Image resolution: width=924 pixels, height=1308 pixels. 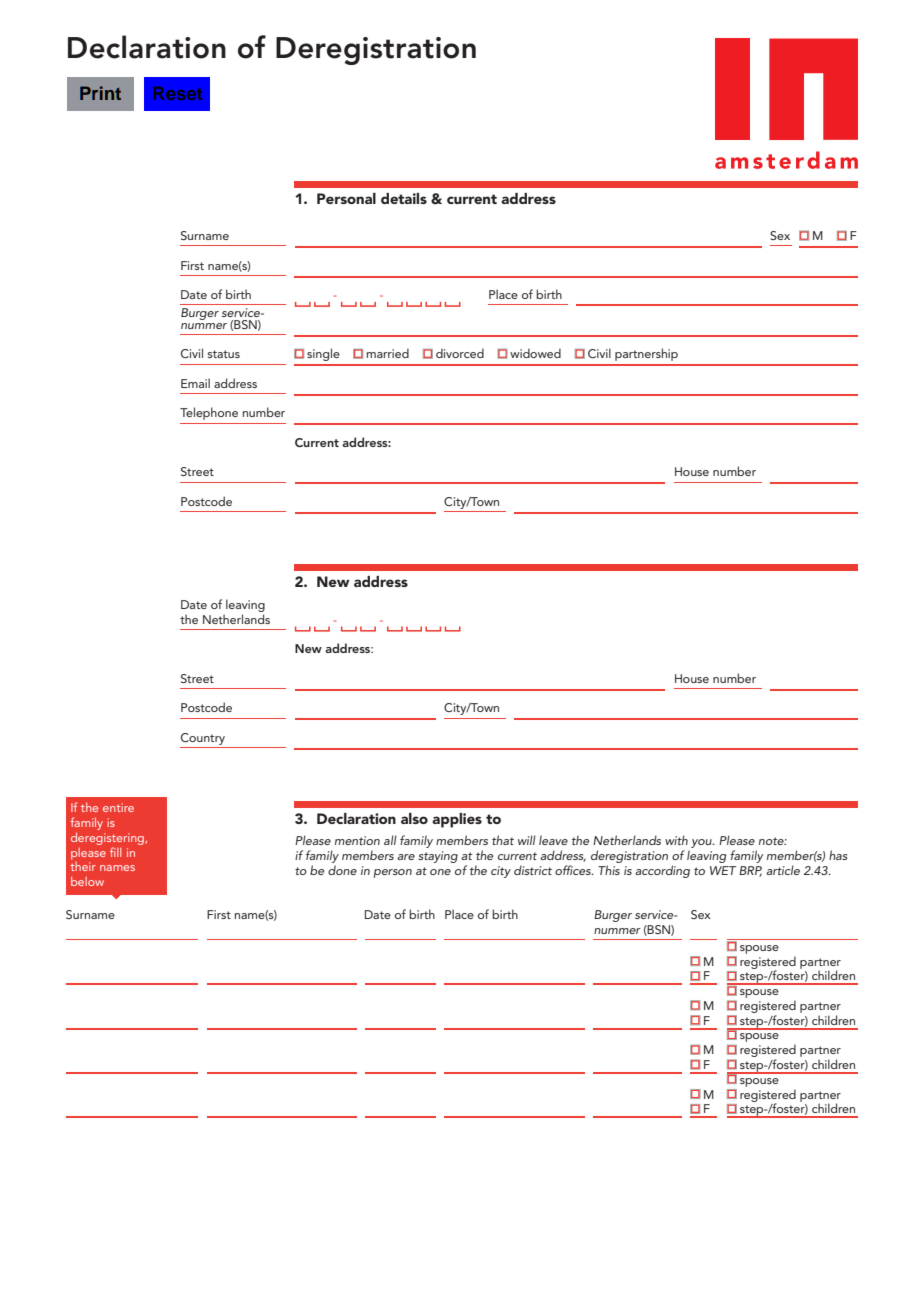 I want to click on Country, so click(x=203, y=739).
